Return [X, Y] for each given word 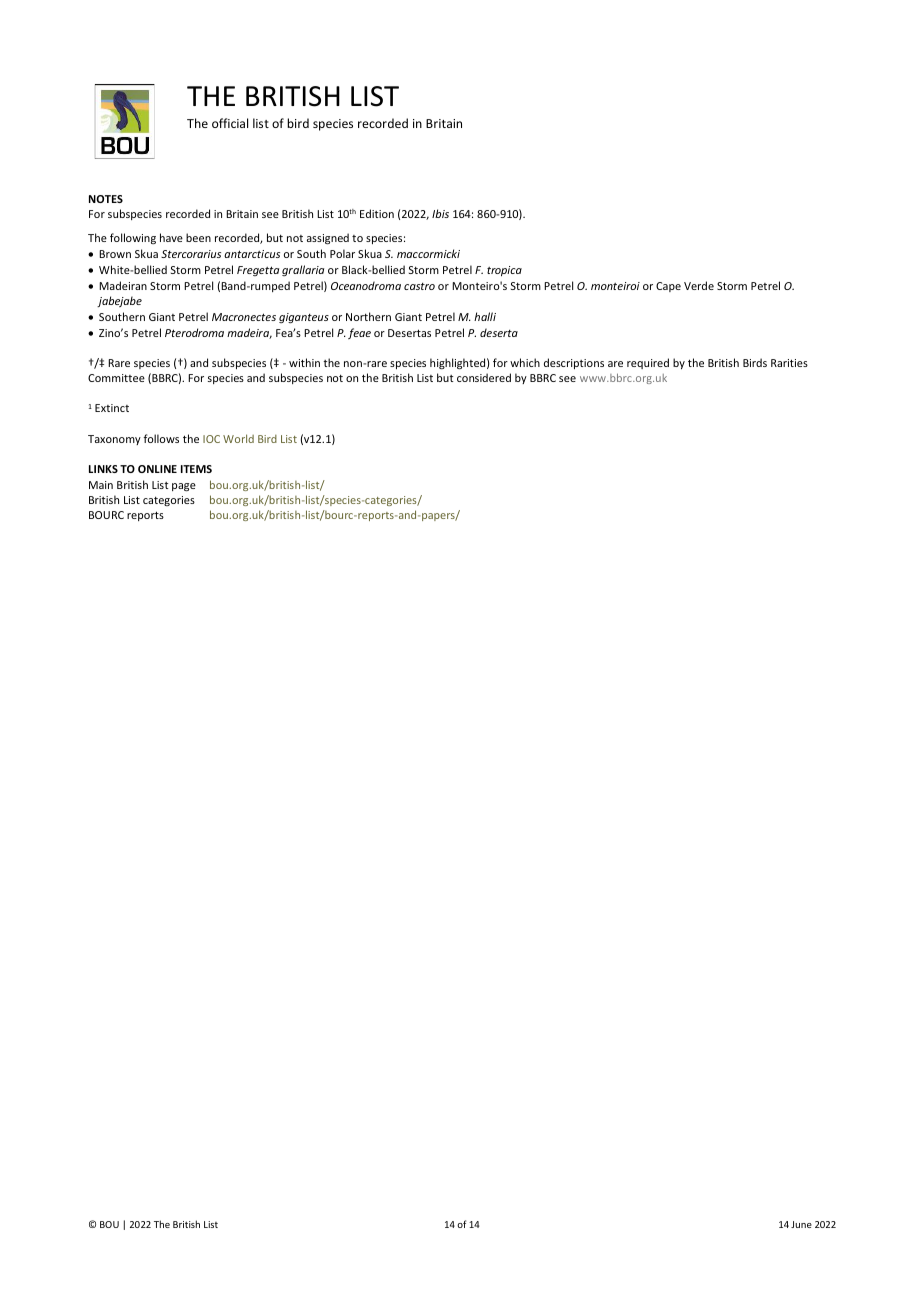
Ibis [440, 213]
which [525, 362]
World [238, 438]
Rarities [789, 363]
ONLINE [157, 469]
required [648, 363]
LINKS [103, 469]
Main [101, 485]
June [801, 1224]
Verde [699, 285]
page [184, 487]
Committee [116, 378]
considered [484, 377]
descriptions [574, 363]
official [230, 123]
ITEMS [196, 469]
